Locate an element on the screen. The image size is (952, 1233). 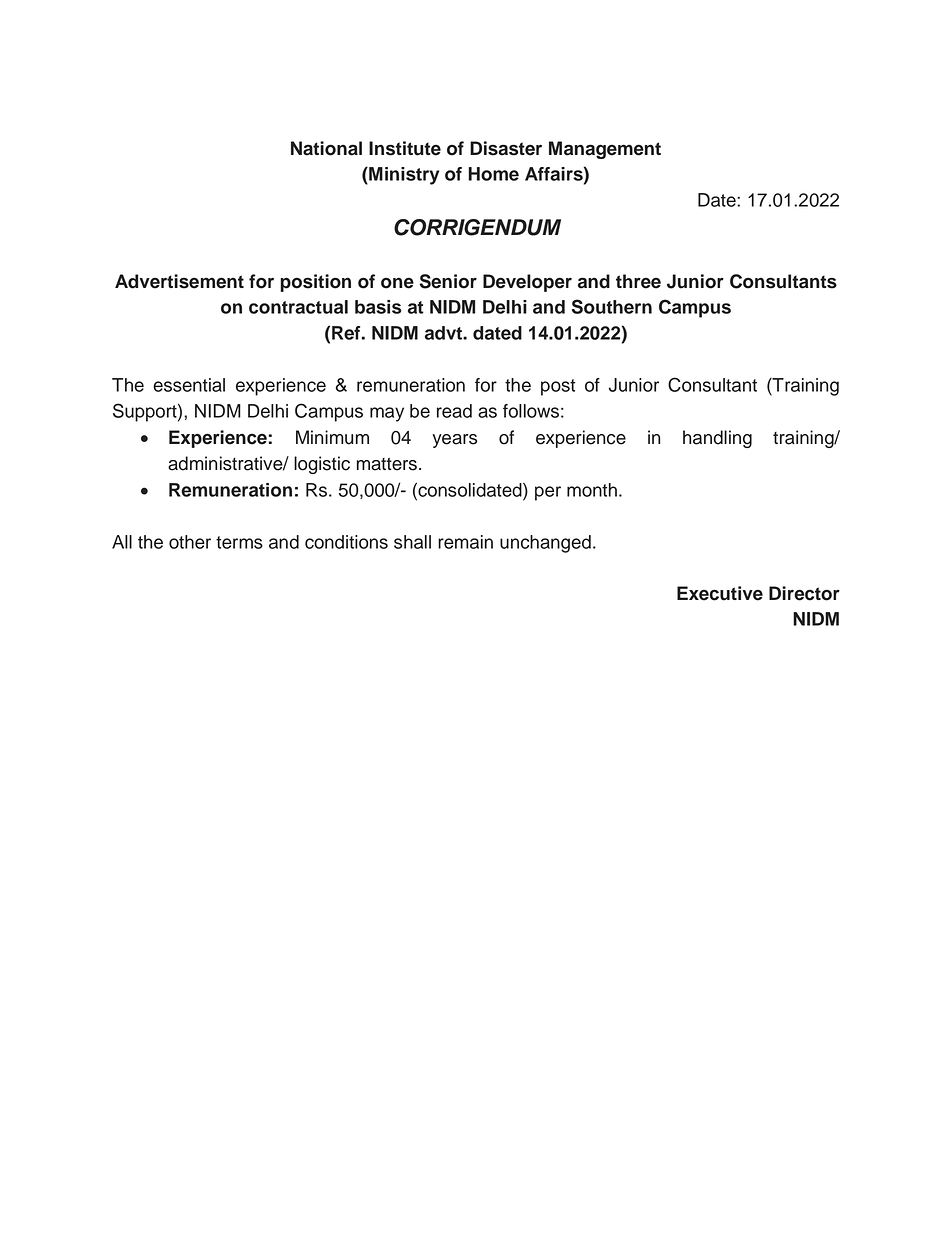
Management is located at coordinates (605, 150).
